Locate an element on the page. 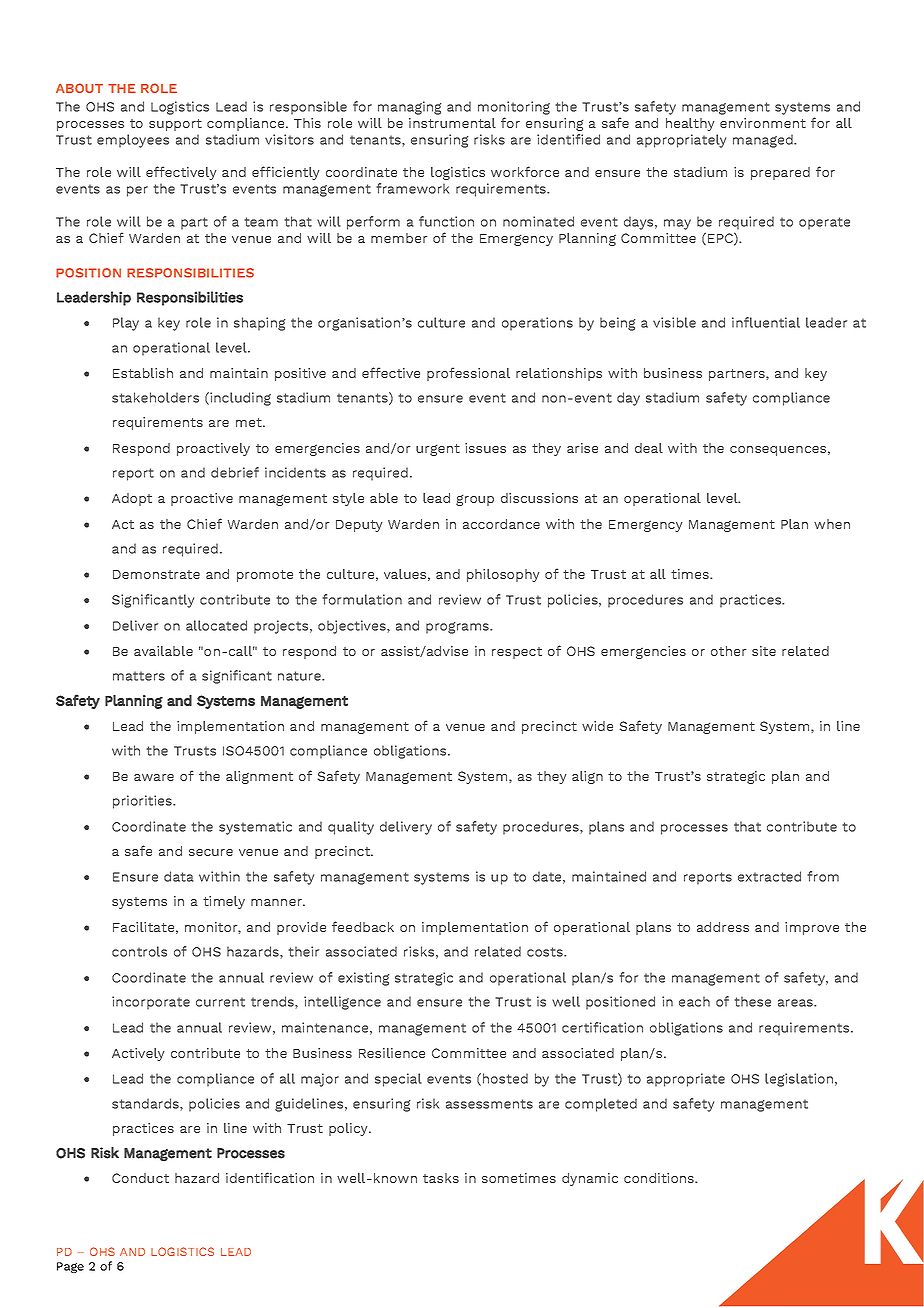 The height and width of the image is (1308, 924). matters is located at coordinates (139, 676).
